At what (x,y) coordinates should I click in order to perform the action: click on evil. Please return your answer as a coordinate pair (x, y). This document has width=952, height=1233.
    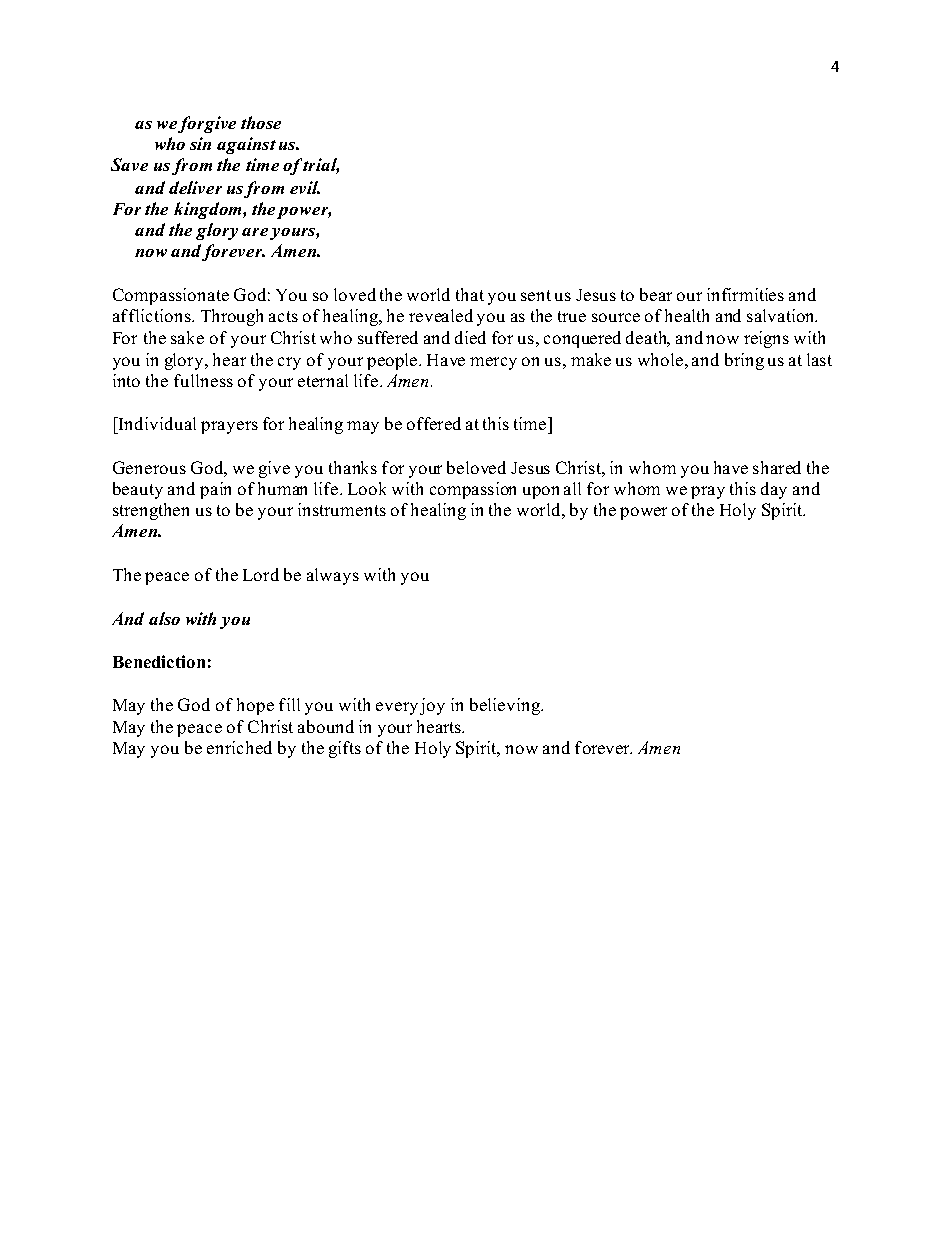
    Looking at the image, I should click on (305, 187).
